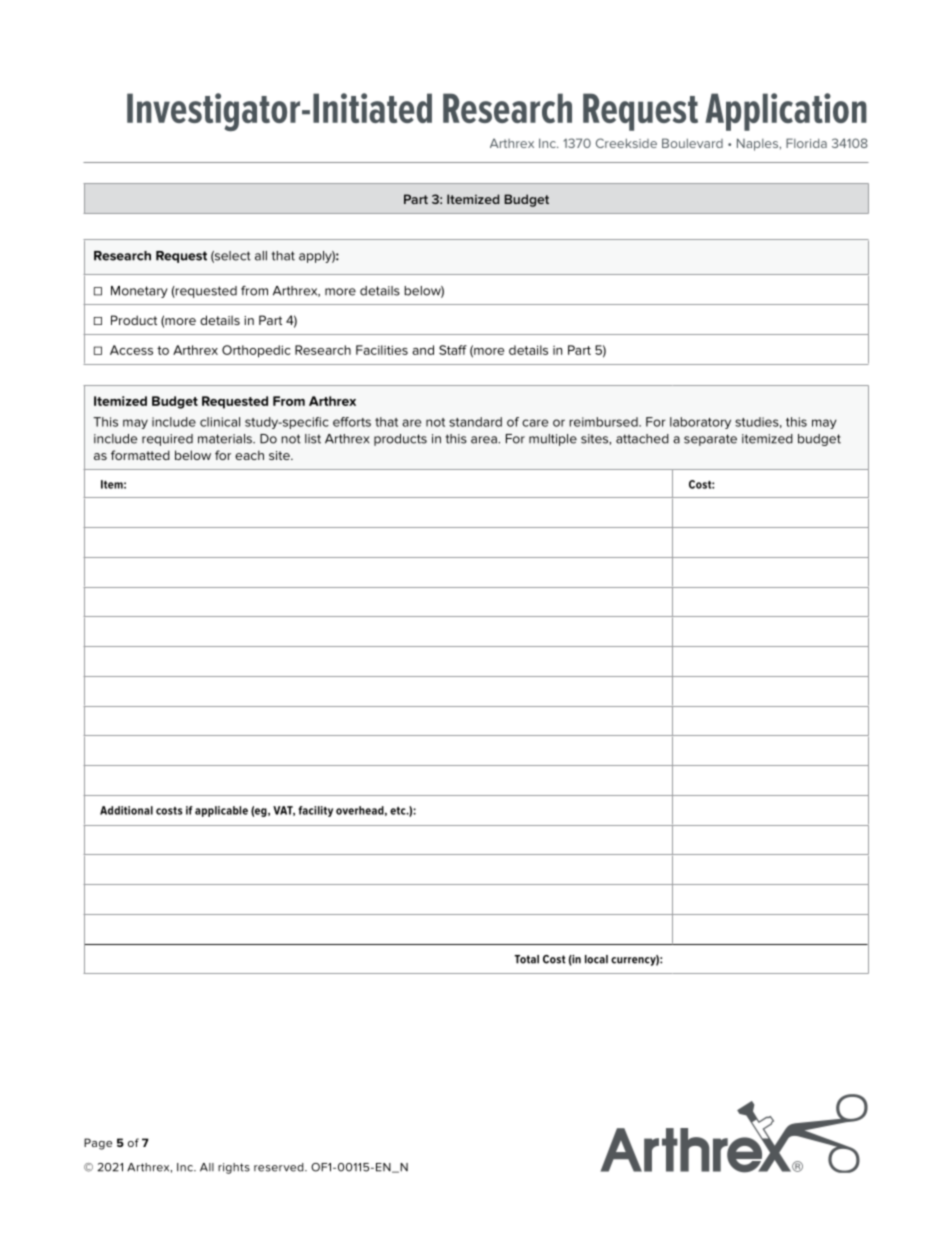 The image size is (952, 1233). Describe the element at coordinates (139, 292) in the screenshot. I see `Monetary` at that location.
